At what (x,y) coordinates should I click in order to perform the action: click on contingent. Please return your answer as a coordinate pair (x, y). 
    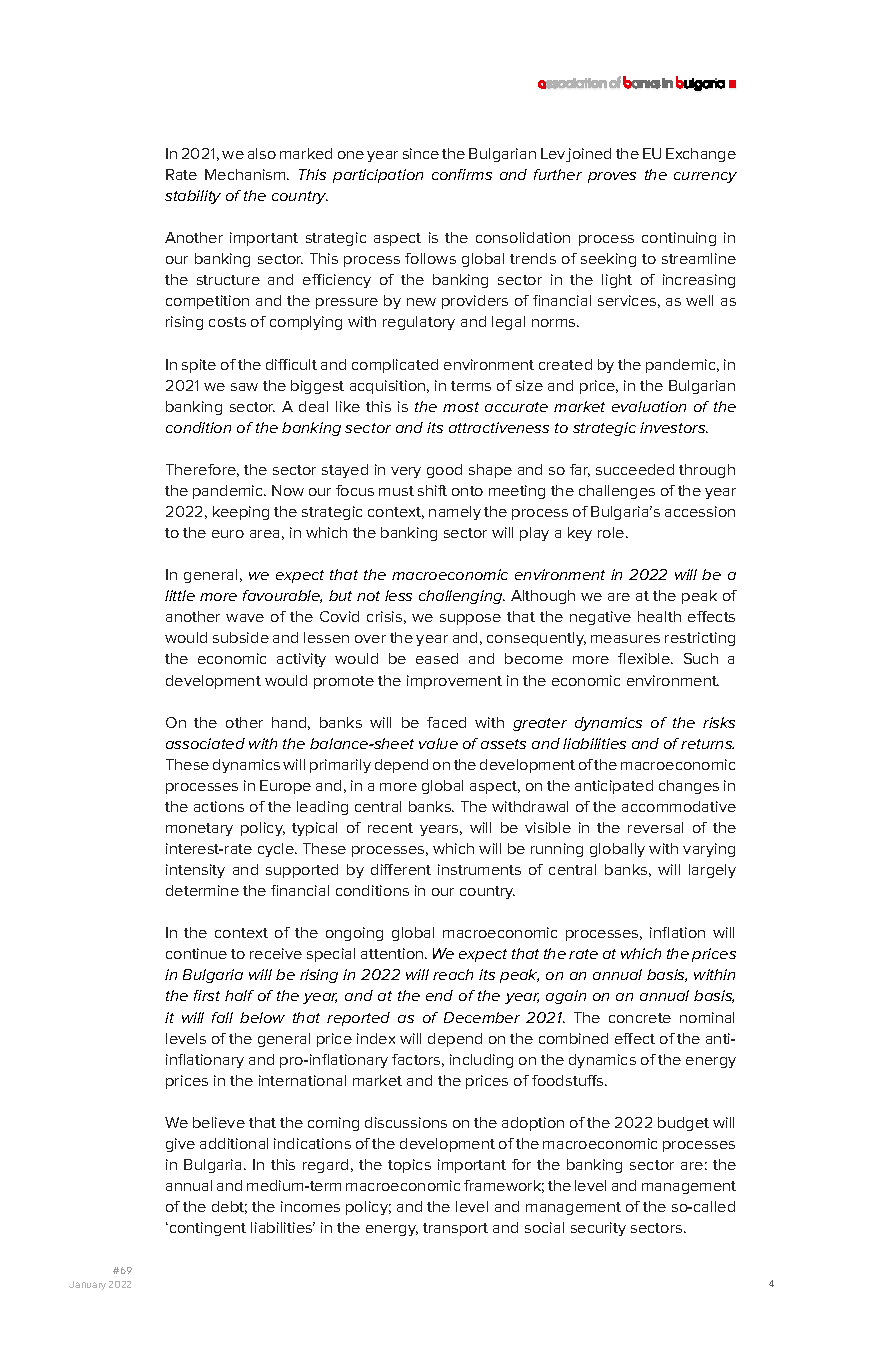
    Looking at the image, I should click on (206, 1229).
